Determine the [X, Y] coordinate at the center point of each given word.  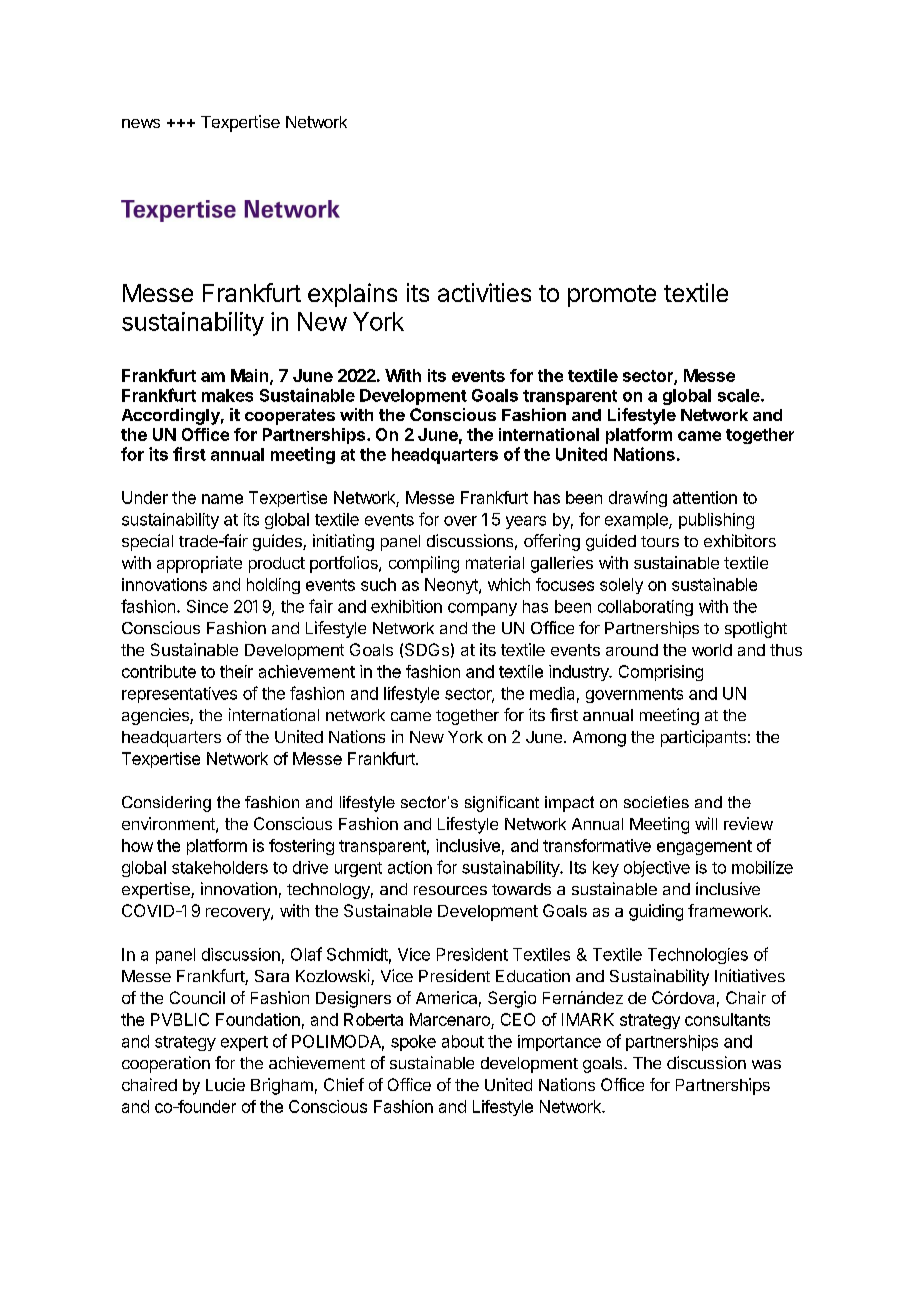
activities [484, 292]
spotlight [756, 629]
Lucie [225, 1084]
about [463, 1041]
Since [207, 606]
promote [612, 296]
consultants [727, 1019]
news [141, 123]
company [482, 609]
